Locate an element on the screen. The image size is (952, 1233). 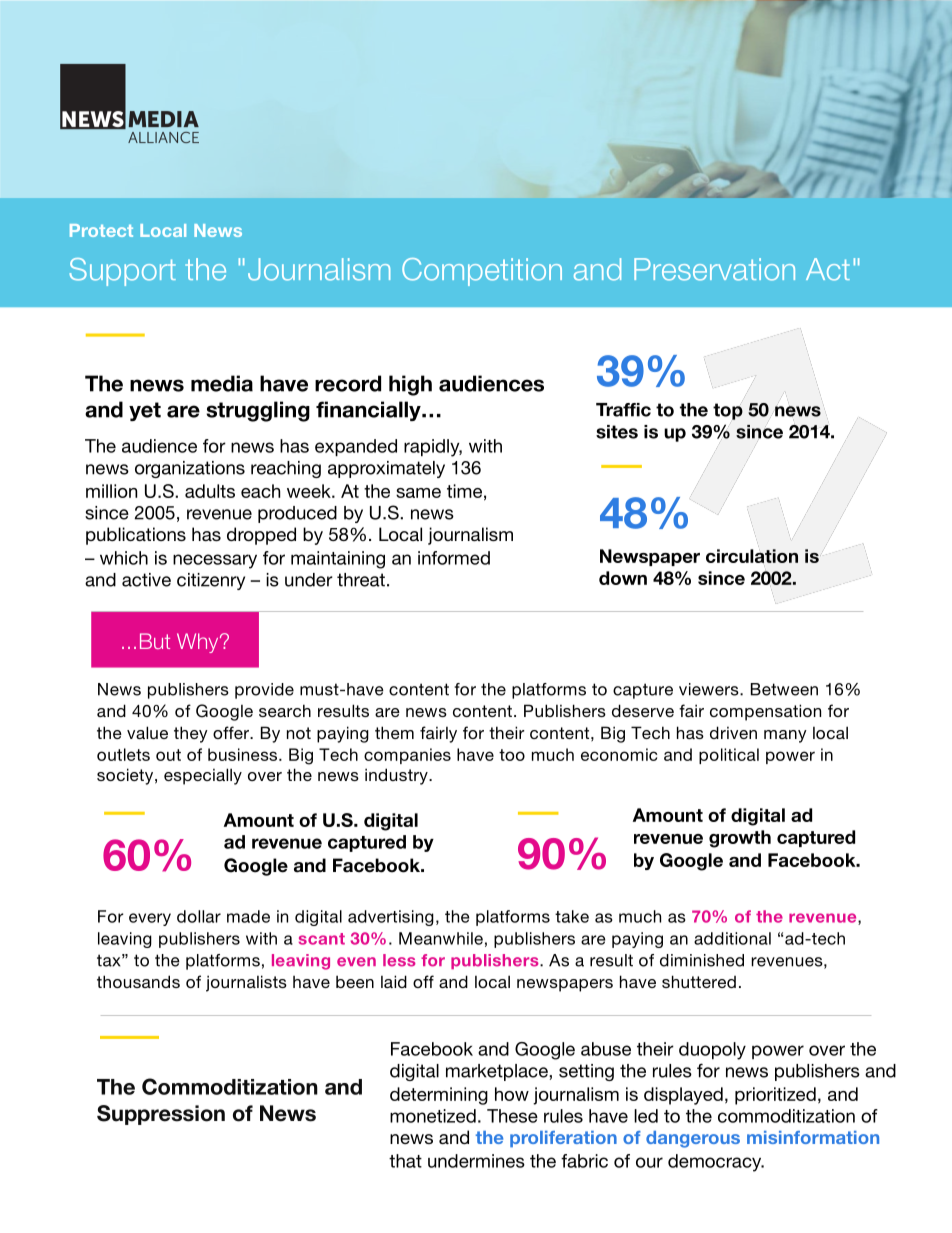
growth is located at coordinates (740, 839).
